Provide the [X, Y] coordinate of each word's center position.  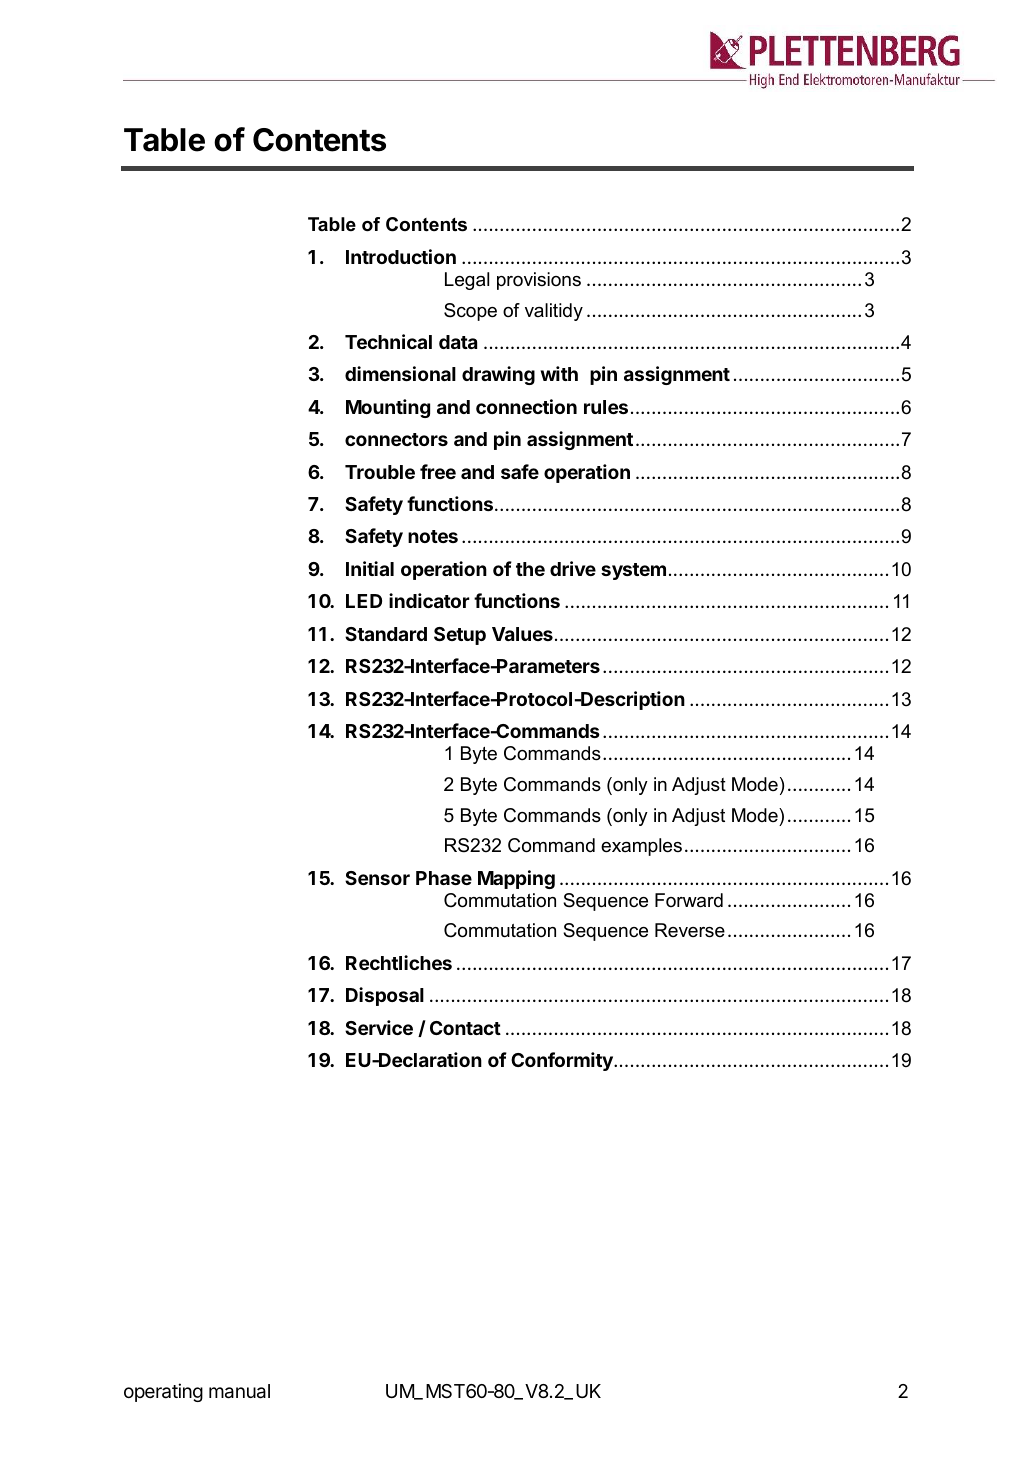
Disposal [385, 996]
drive [573, 568]
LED [364, 601]
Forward [689, 900]
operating [163, 1392]
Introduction [401, 256]
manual [239, 1391]
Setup [460, 636]
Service [379, 1027]
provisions [539, 281]
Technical [388, 341]
